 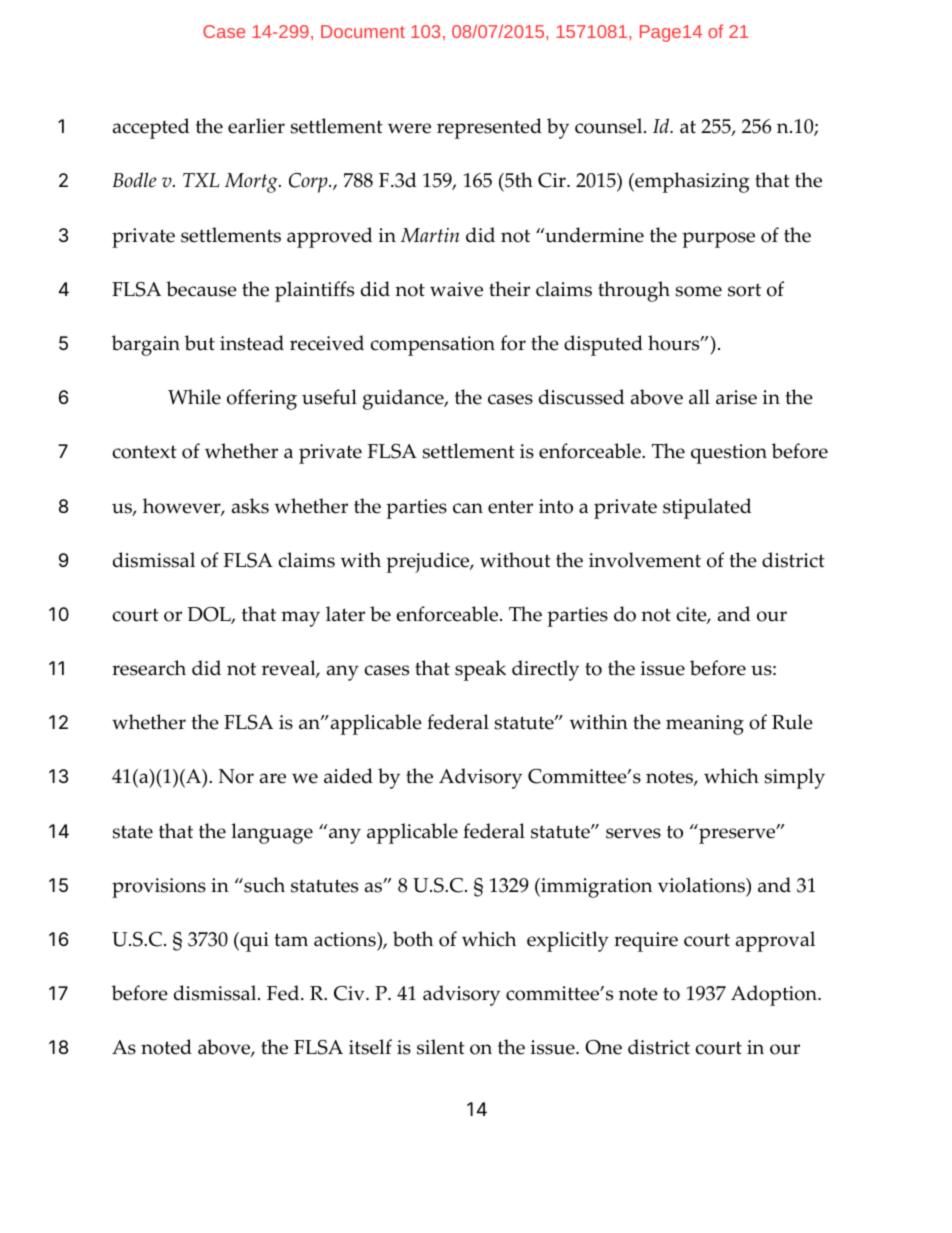 I want to click on can, so click(x=468, y=508).
